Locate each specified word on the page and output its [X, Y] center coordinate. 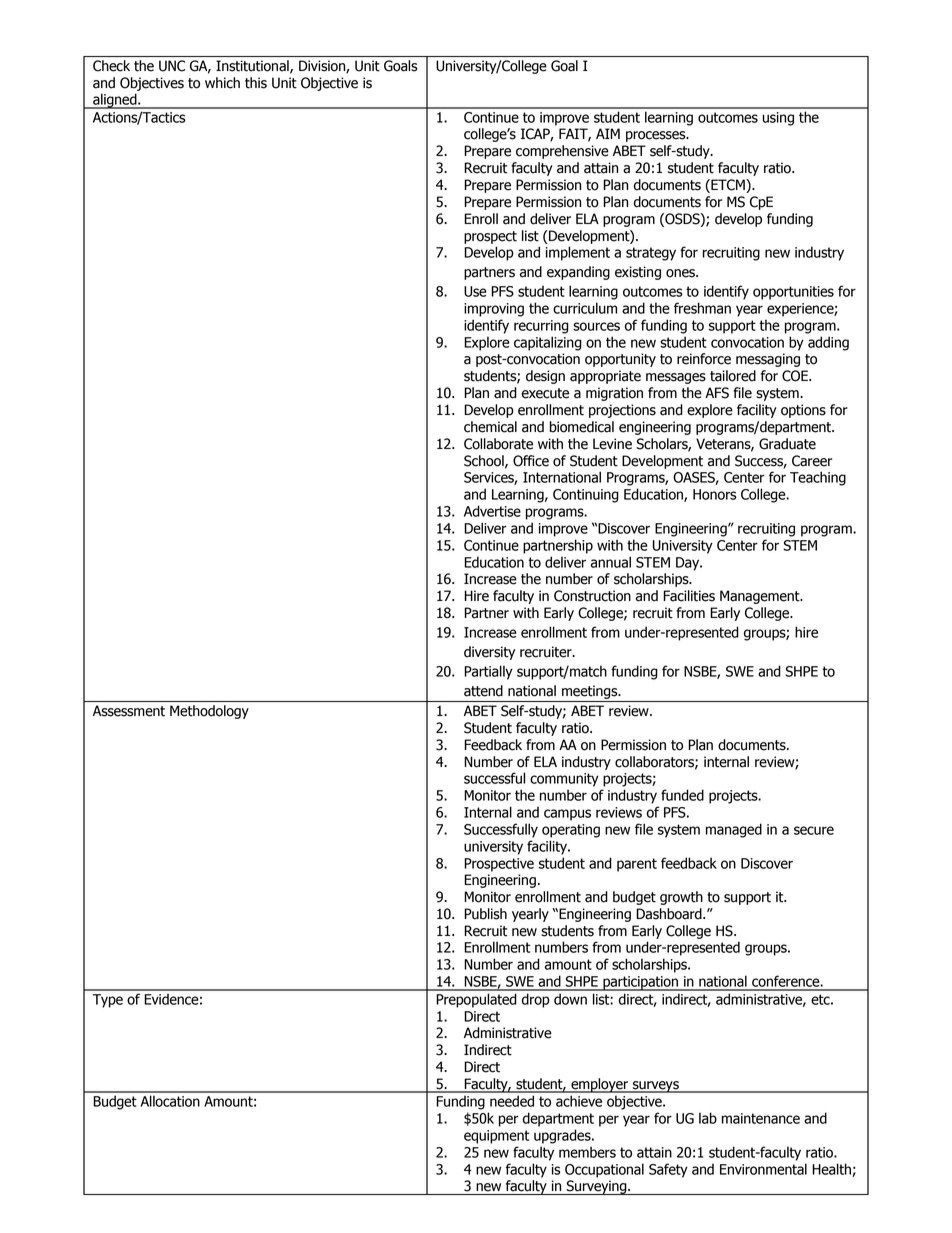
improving [494, 310]
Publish [485, 914]
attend [483, 691]
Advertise [492, 511]
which [222, 83]
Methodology [209, 712]
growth [681, 898]
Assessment [129, 711]
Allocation [170, 1101]
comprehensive [562, 152]
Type [108, 1001]
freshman [702, 308]
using [778, 119]
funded [682, 795]
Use [475, 291]
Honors [715, 494]
